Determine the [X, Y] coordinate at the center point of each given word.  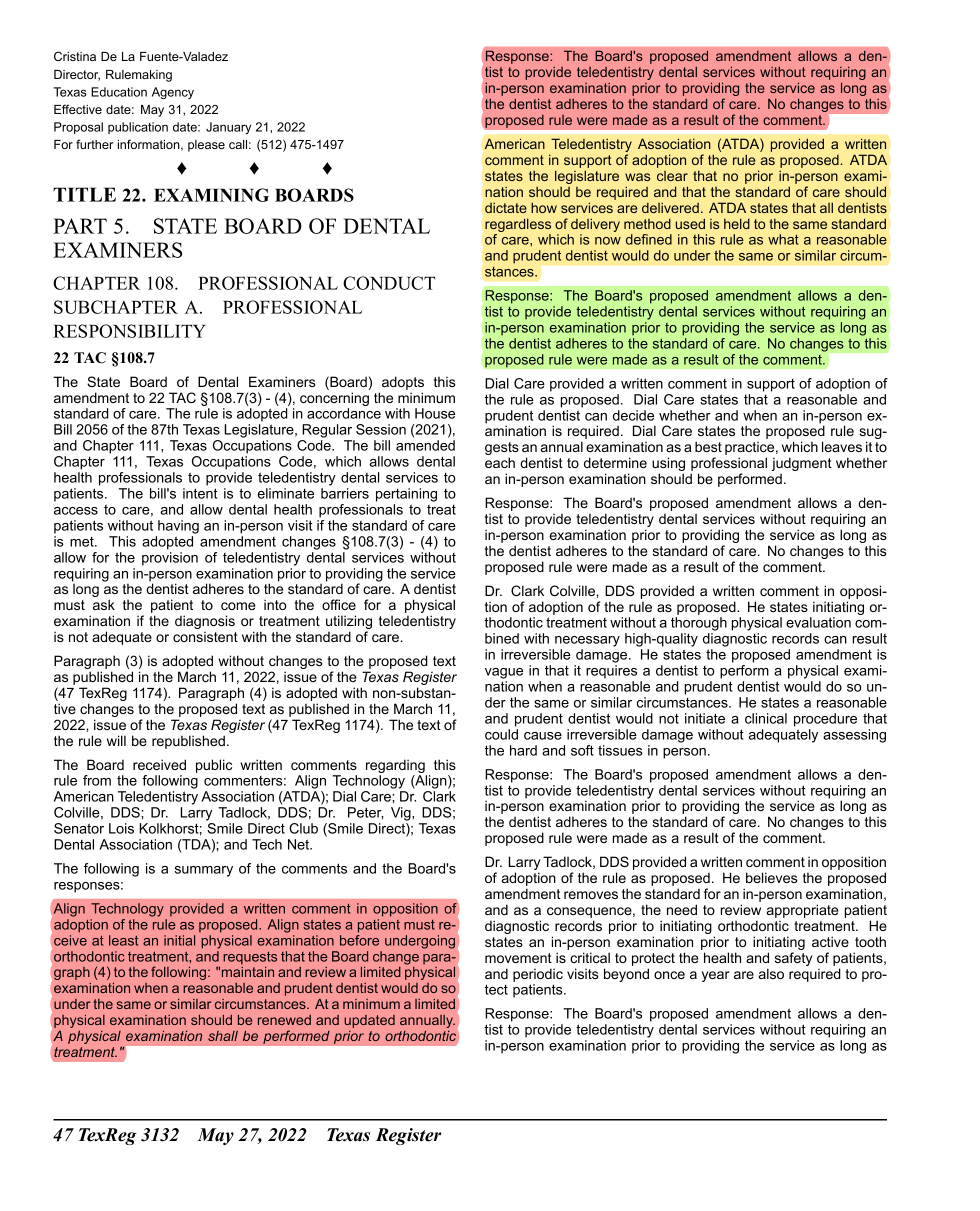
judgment [802, 465]
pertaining [406, 495]
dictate [506, 207]
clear [672, 176]
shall [223, 1036]
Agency [173, 93]
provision [170, 559]
